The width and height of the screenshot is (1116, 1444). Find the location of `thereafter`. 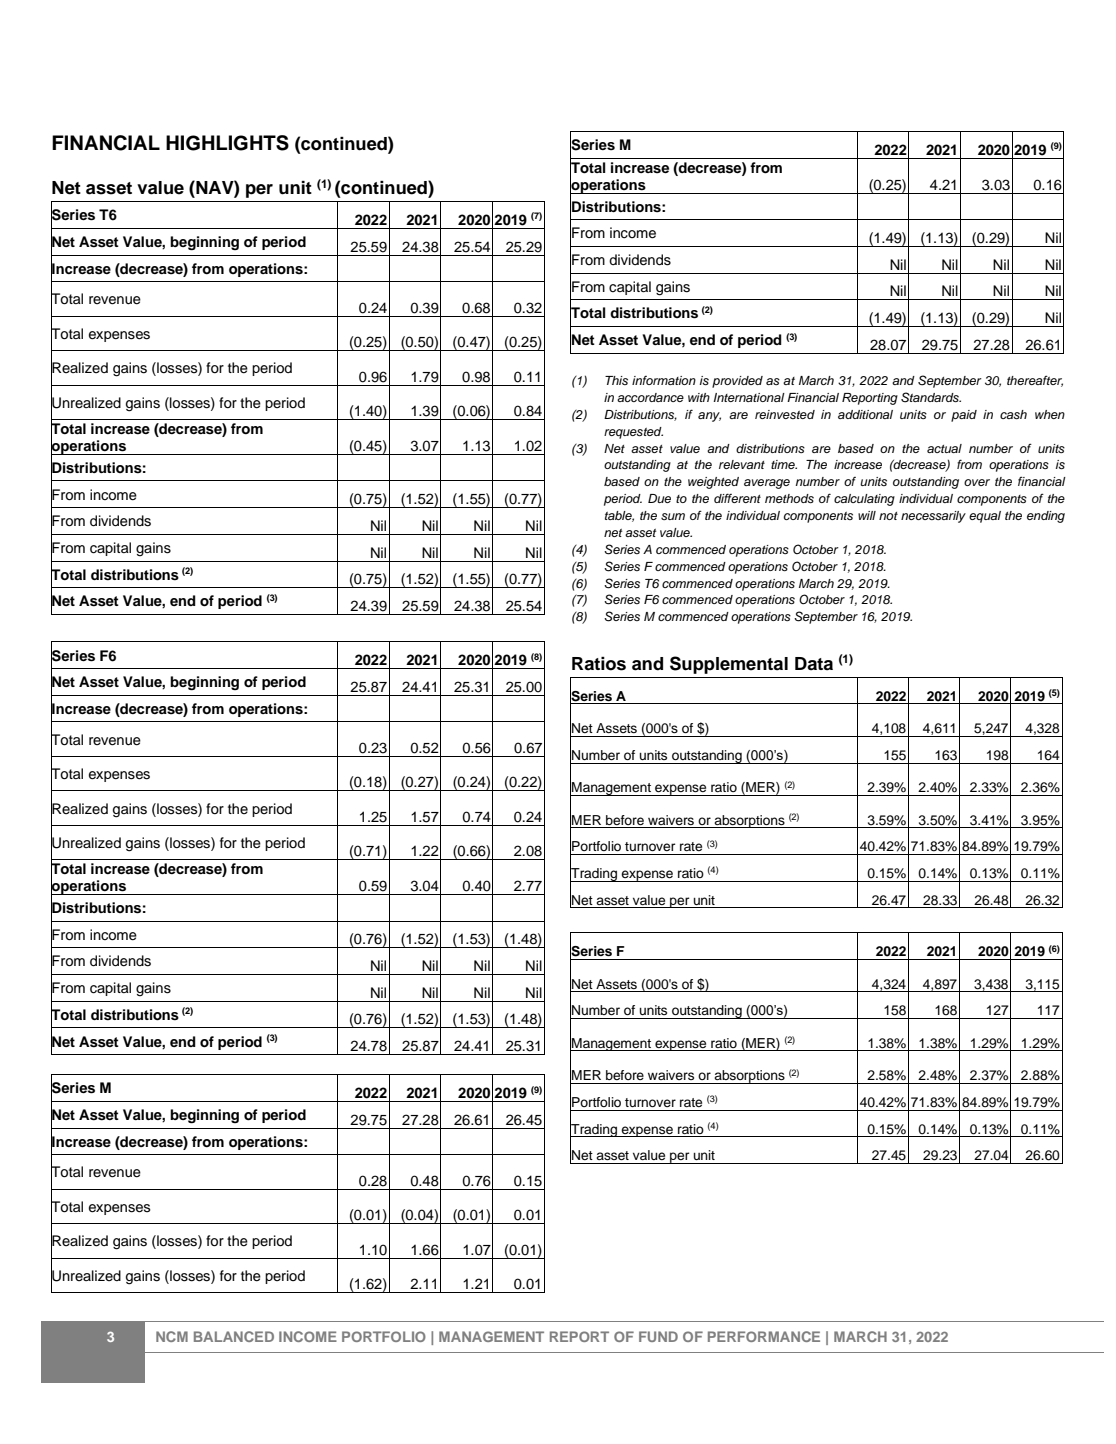

thereafter is located at coordinates (1035, 381).
